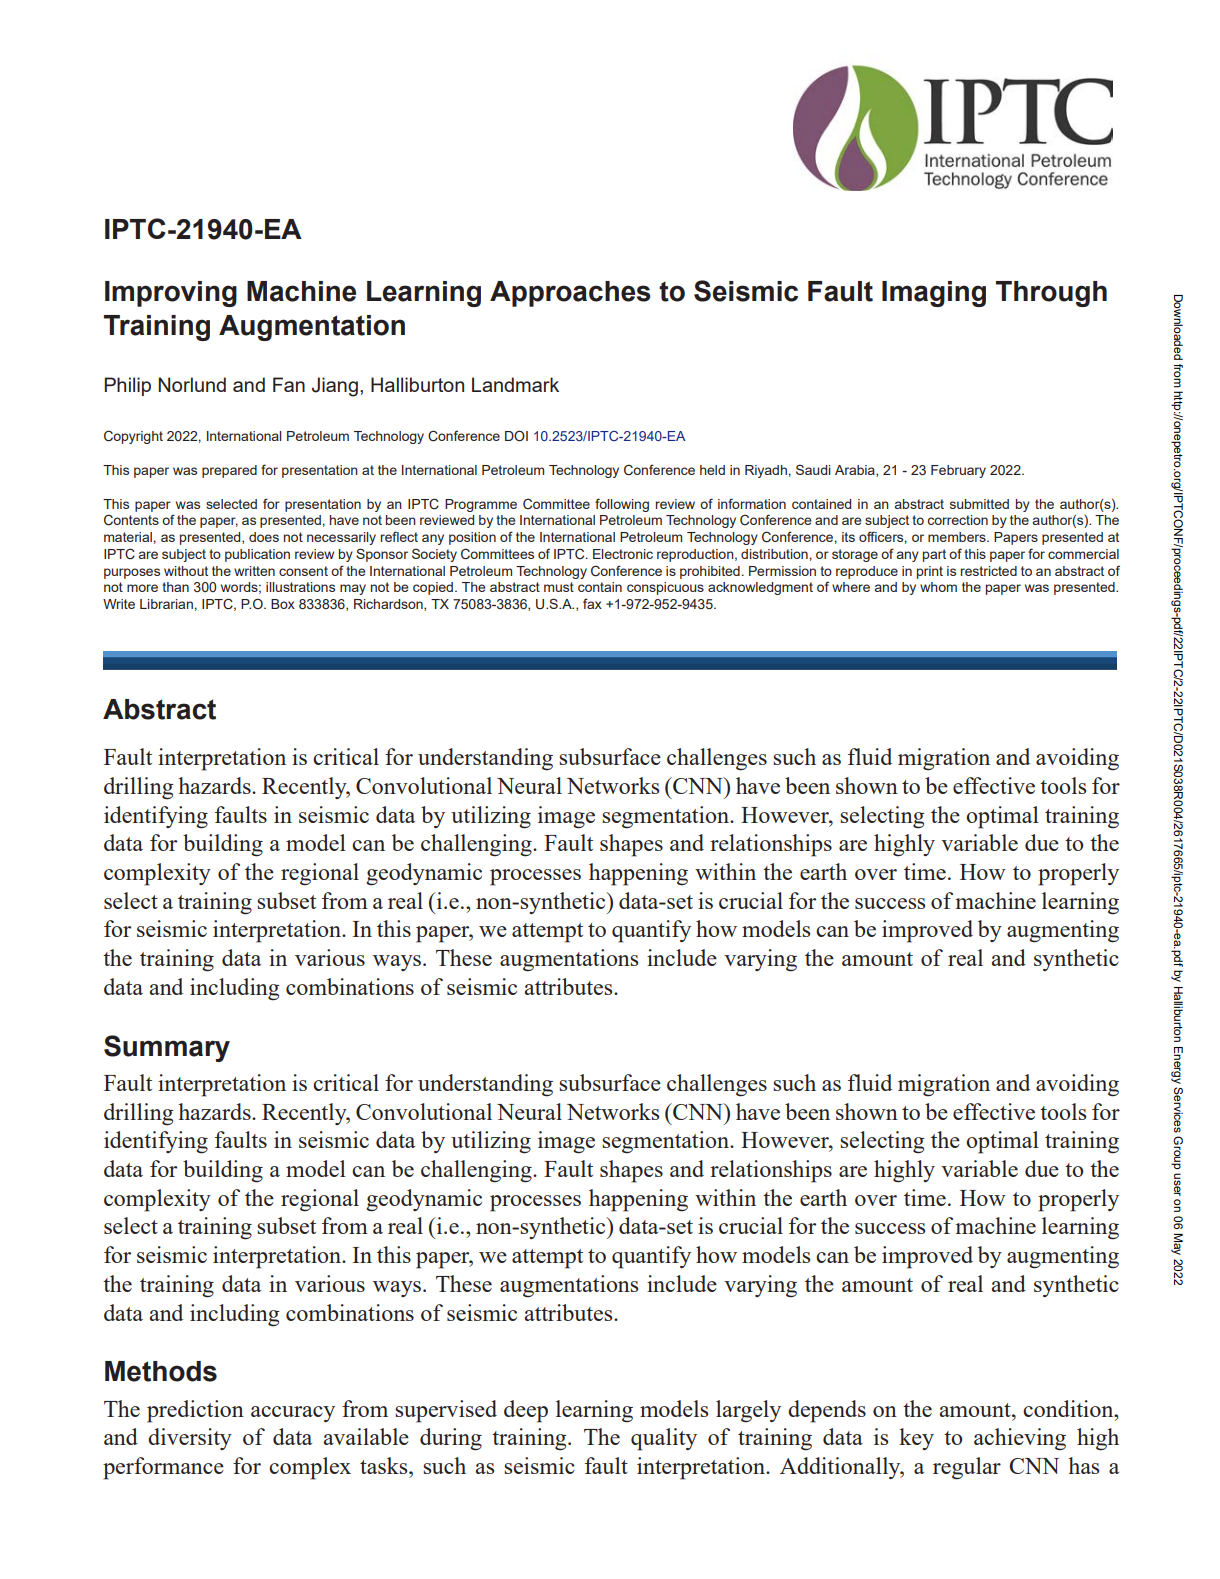 This screenshot has width=1220, height=1579. Describe the element at coordinates (1069, 1408) in the screenshot. I see `condition` at that location.
